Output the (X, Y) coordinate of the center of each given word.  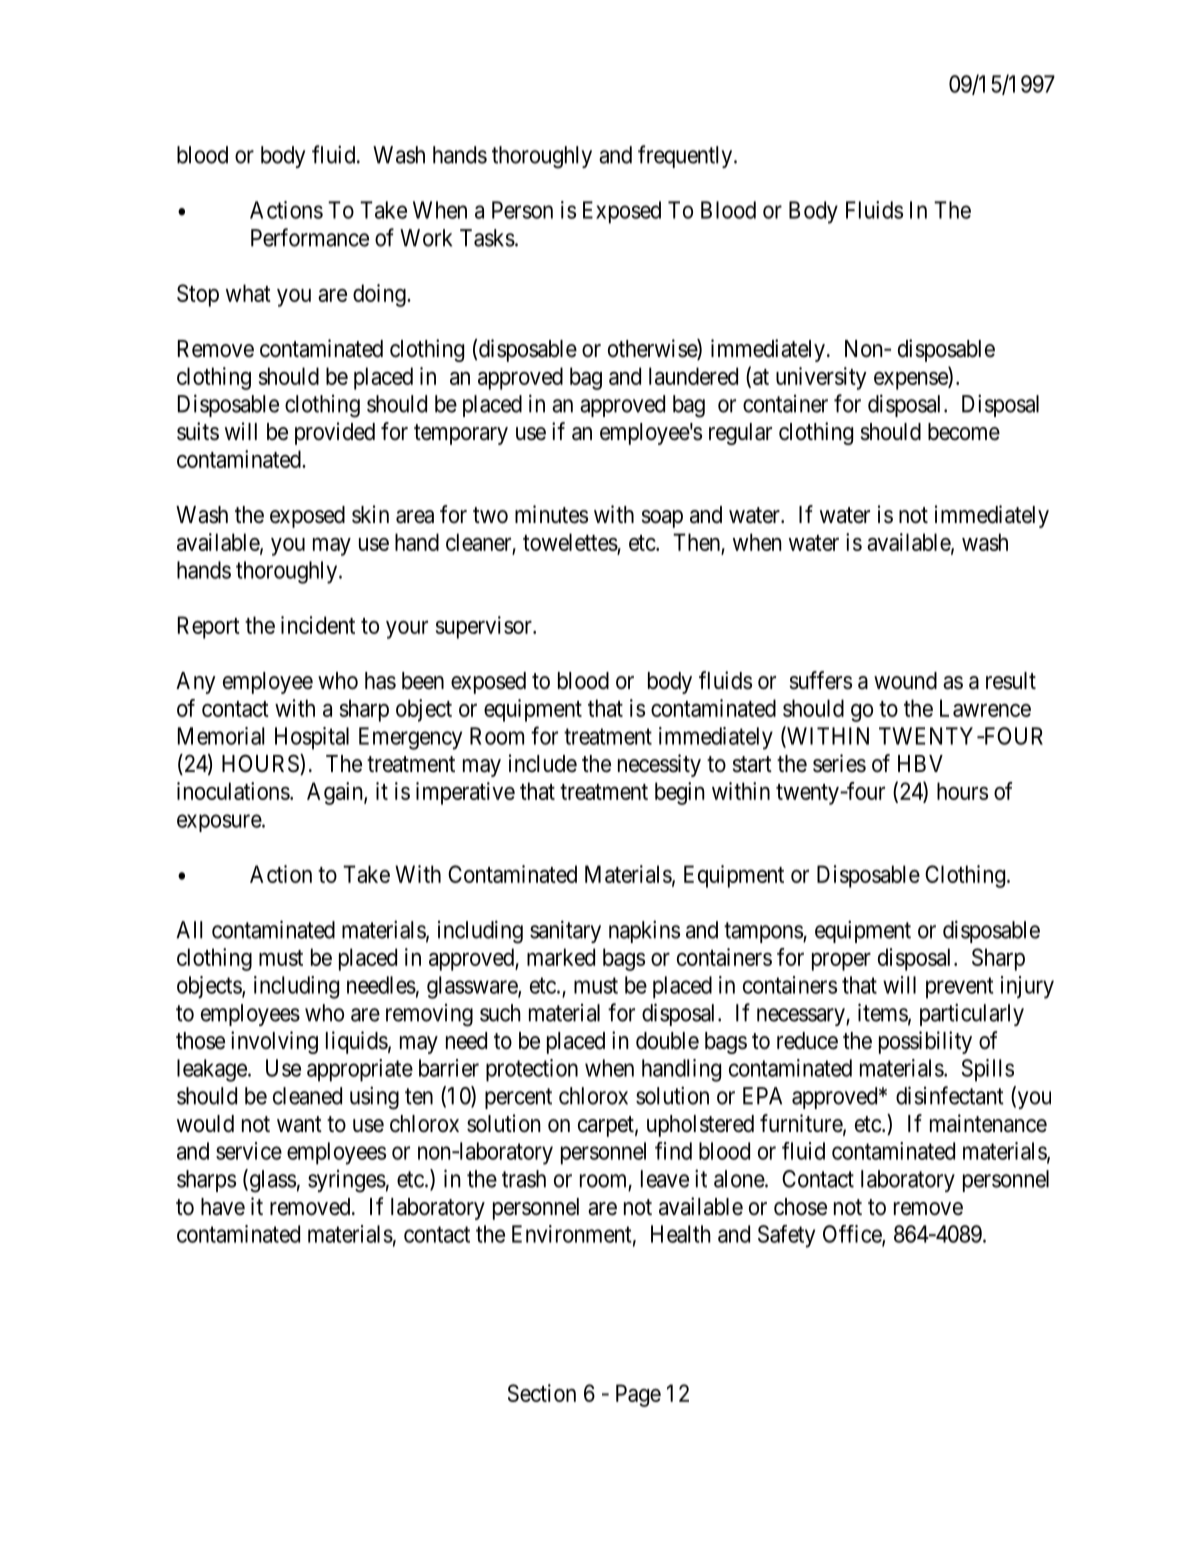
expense (911, 381)
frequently (686, 156)
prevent (959, 988)
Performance (310, 237)
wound (905, 681)
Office (853, 1235)
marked (561, 957)
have (223, 1207)
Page (638, 1395)
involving (274, 1042)
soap (662, 519)
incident (318, 625)
